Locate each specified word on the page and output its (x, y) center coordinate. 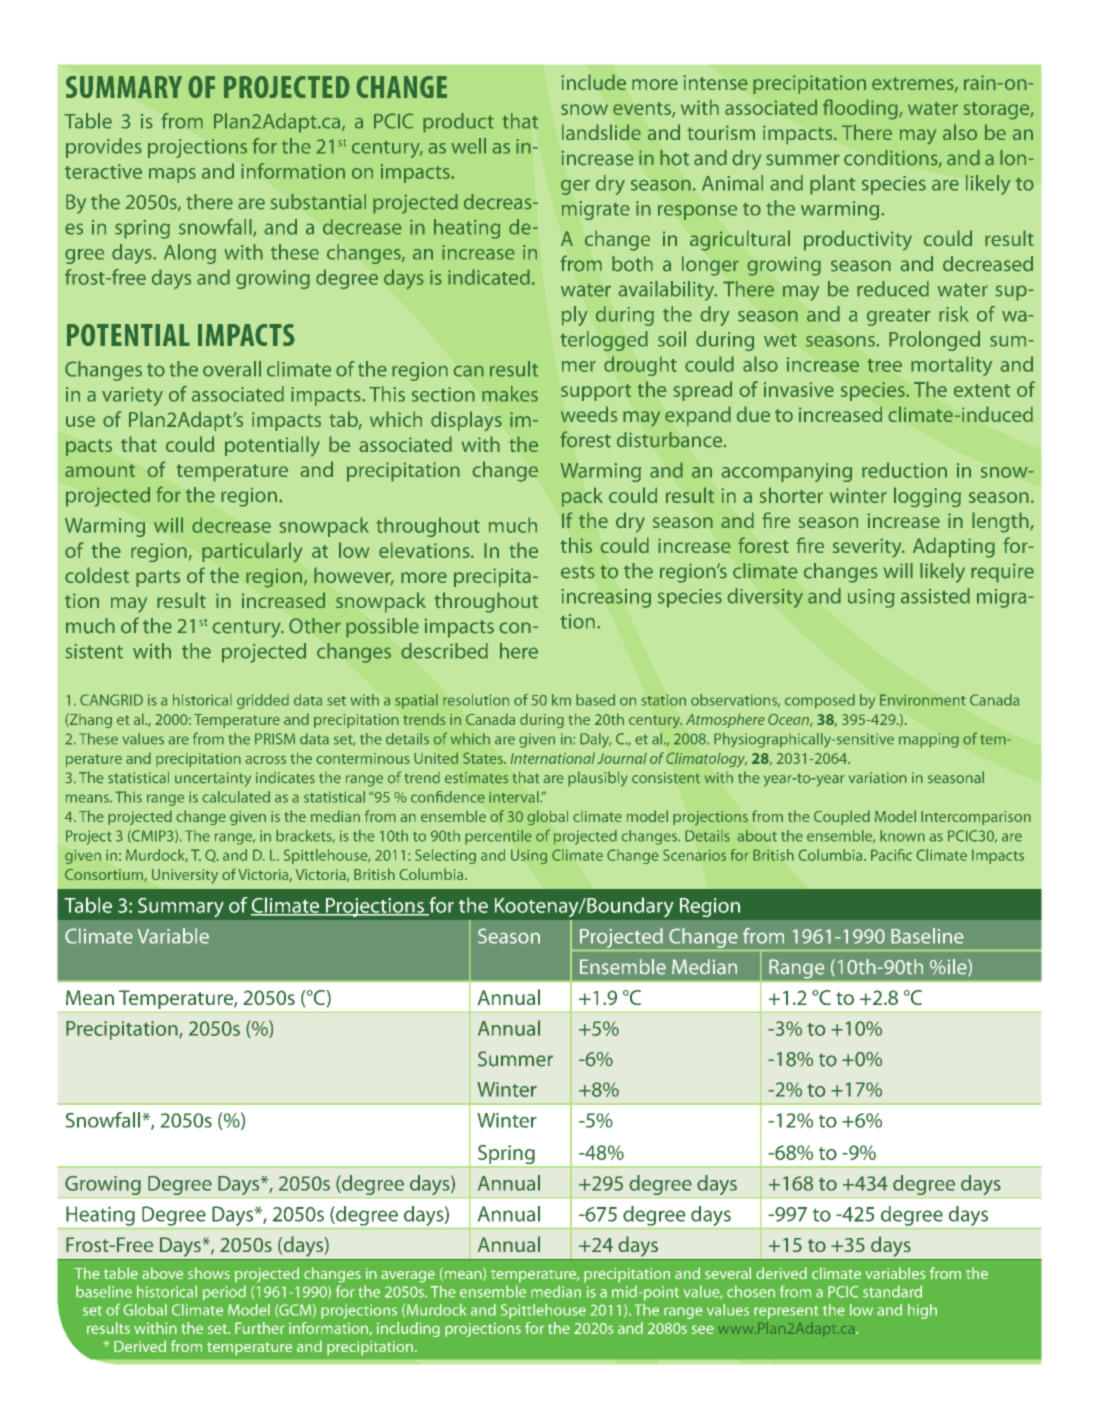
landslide (601, 132)
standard (892, 1291)
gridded (263, 701)
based (595, 700)
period (224, 1293)
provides (104, 148)
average (408, 1277)
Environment (923, 700)
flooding (861, 109)
